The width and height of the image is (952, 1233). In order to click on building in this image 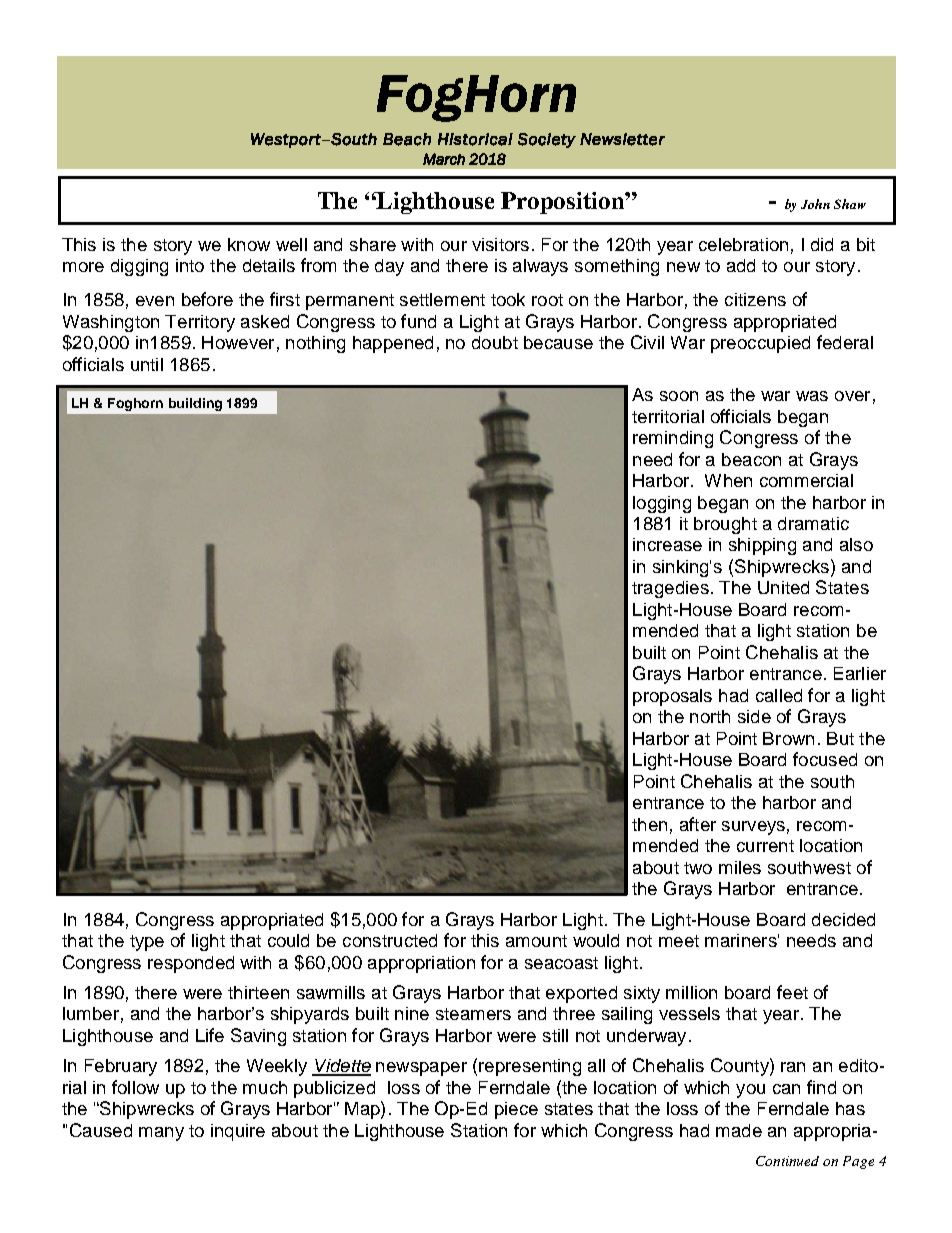, I will do `click(195, 404)`.
